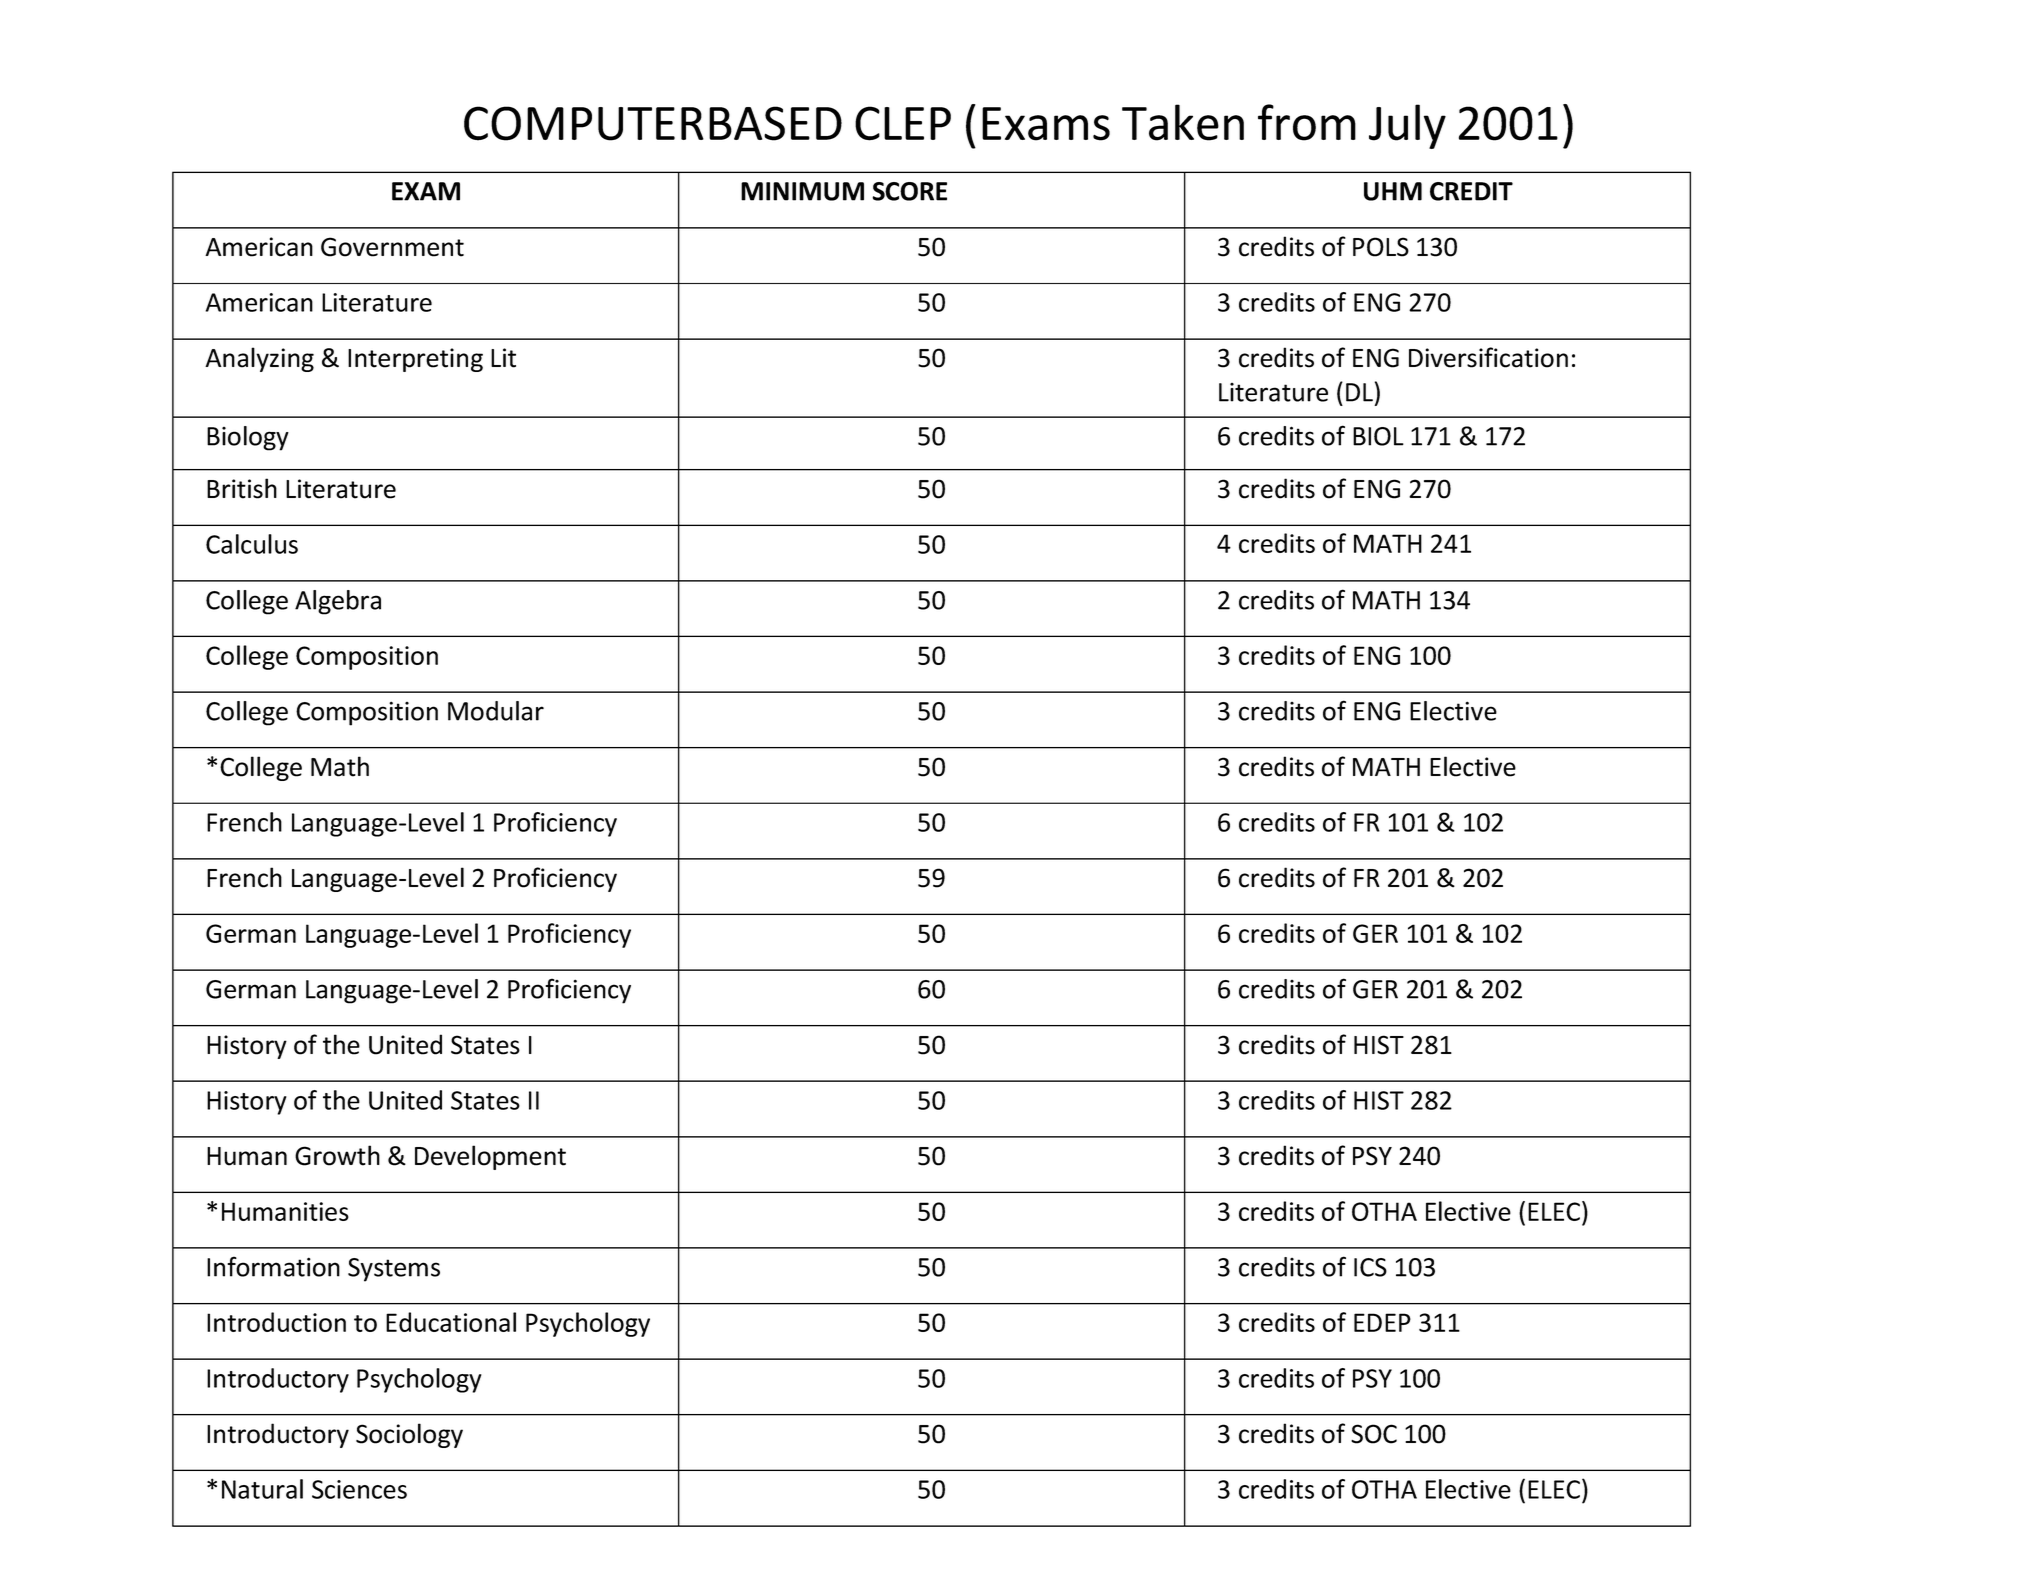 The height and width of the page is (1575, 2038). Describe the element at coordinates (1488, 357) in the page. I see `Diversification` at that location.
